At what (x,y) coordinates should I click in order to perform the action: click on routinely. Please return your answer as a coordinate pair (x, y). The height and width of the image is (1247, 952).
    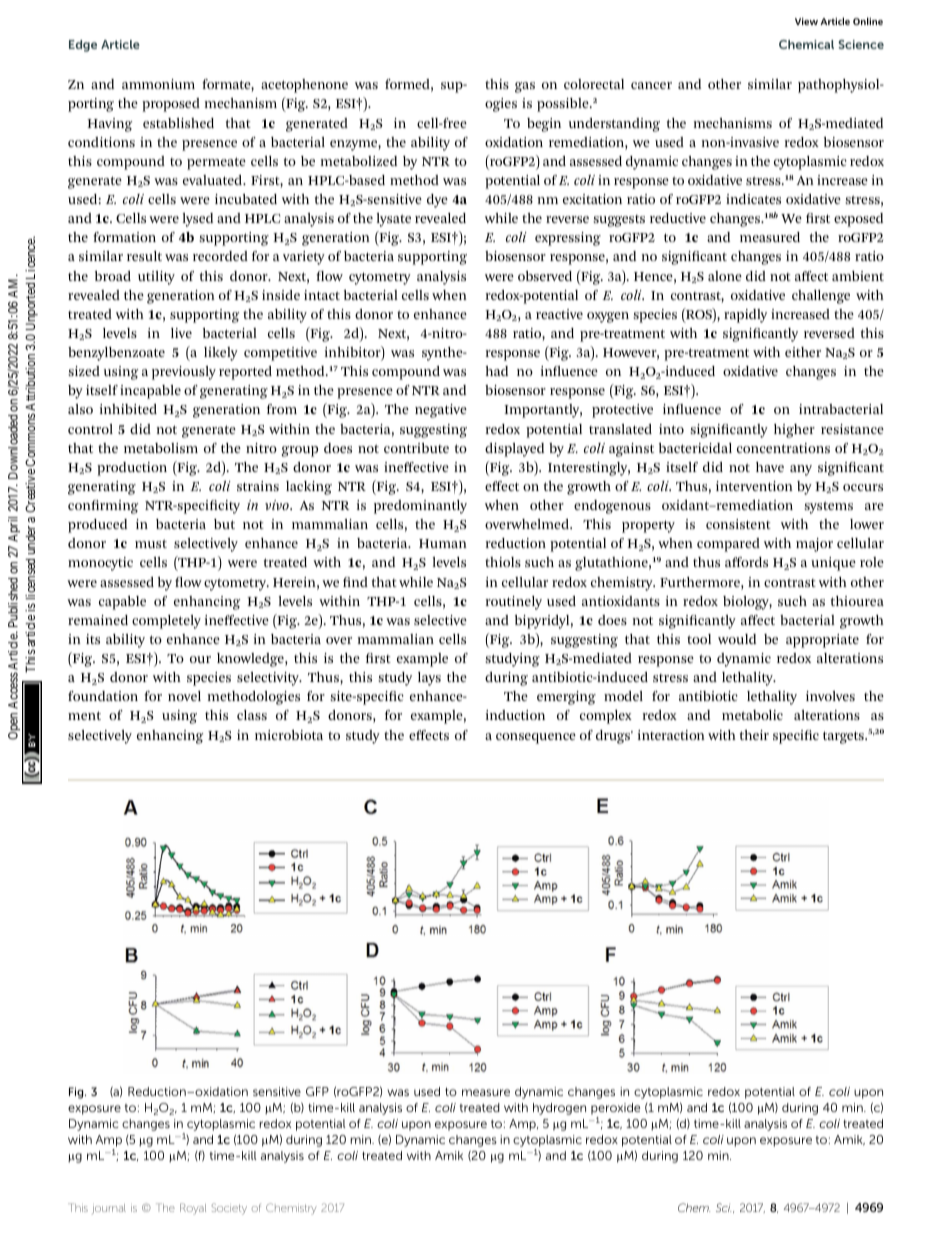
    Looking at the image, I should click on (514, 603).
